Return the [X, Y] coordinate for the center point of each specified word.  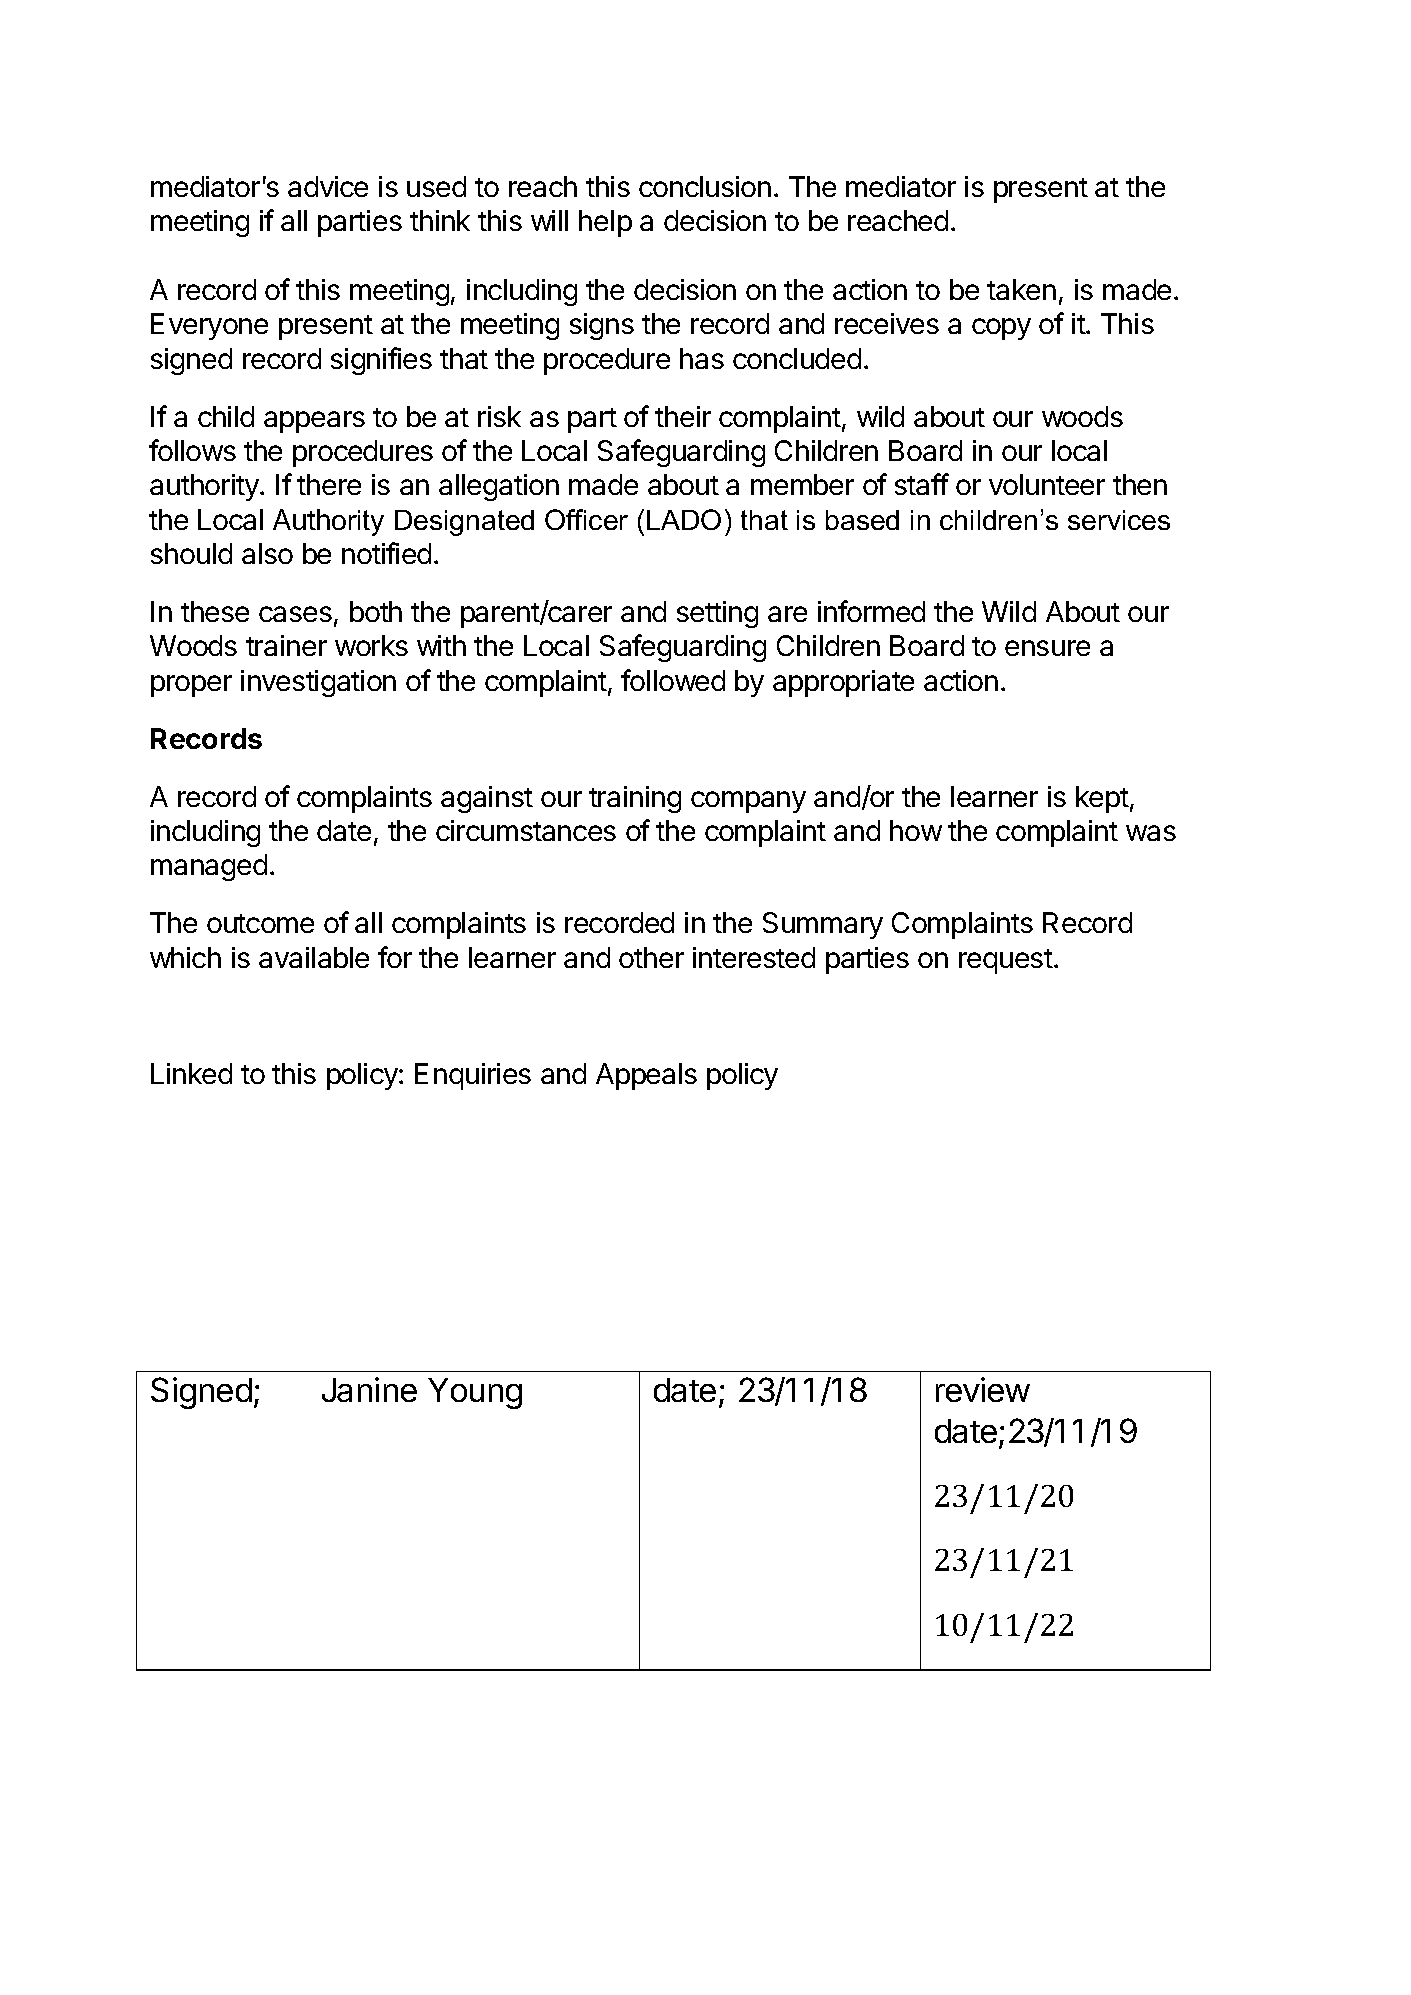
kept [1102, 799]
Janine [369, 1389]
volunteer [1047, 484]
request [1006, 961]
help [605, 223]
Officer [586, 519]
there [329, 484]
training [635, 799]
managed [209, 867]
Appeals [646, 1076]
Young [475, 1393]
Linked [191, 1073]
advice [328, 186]
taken [1021, 289]
